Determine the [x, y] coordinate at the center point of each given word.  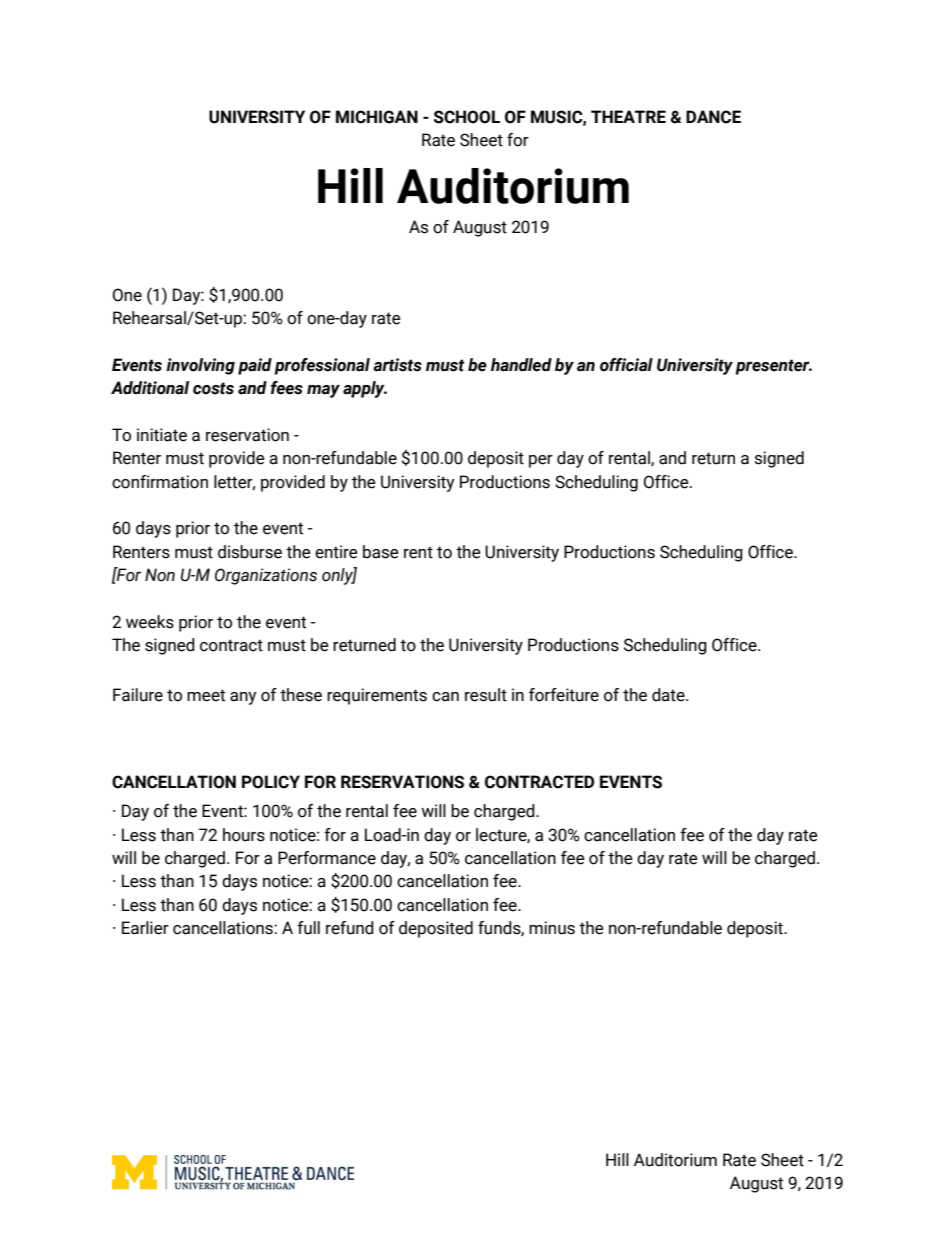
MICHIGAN [377, 117]
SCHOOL [467, 117]
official [626, 365]
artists [397, 365]
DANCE [713, 117]
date [669, 695]
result [486, 695]
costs [213, 388]
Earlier [145, 928]
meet [206, 695]
